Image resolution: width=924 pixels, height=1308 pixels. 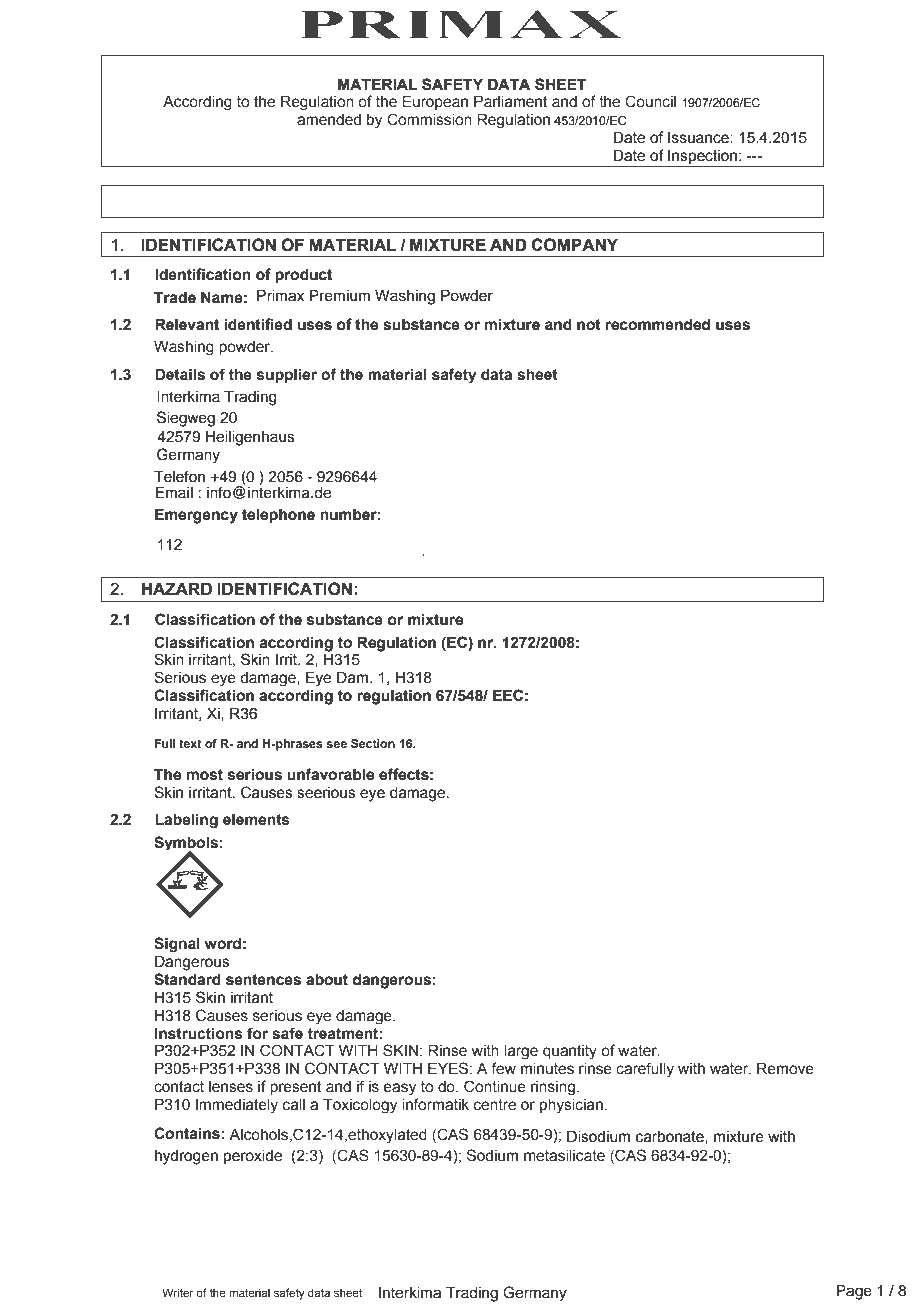 What do you see at coordinates (564, 1156) in the screenshot?
I see `metasilicate` at bounding box center [564, 1156].
